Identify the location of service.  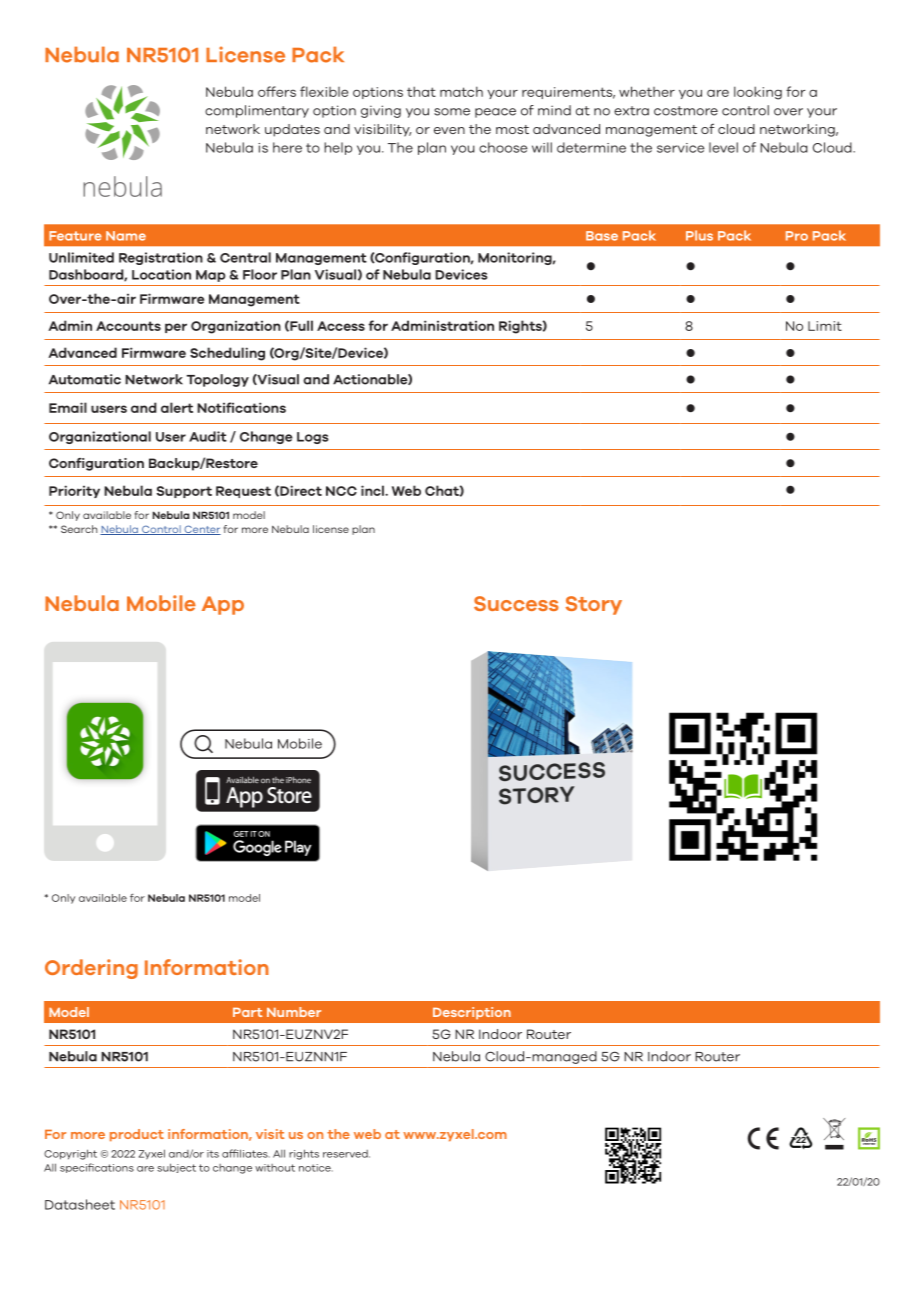
(680, 148).
